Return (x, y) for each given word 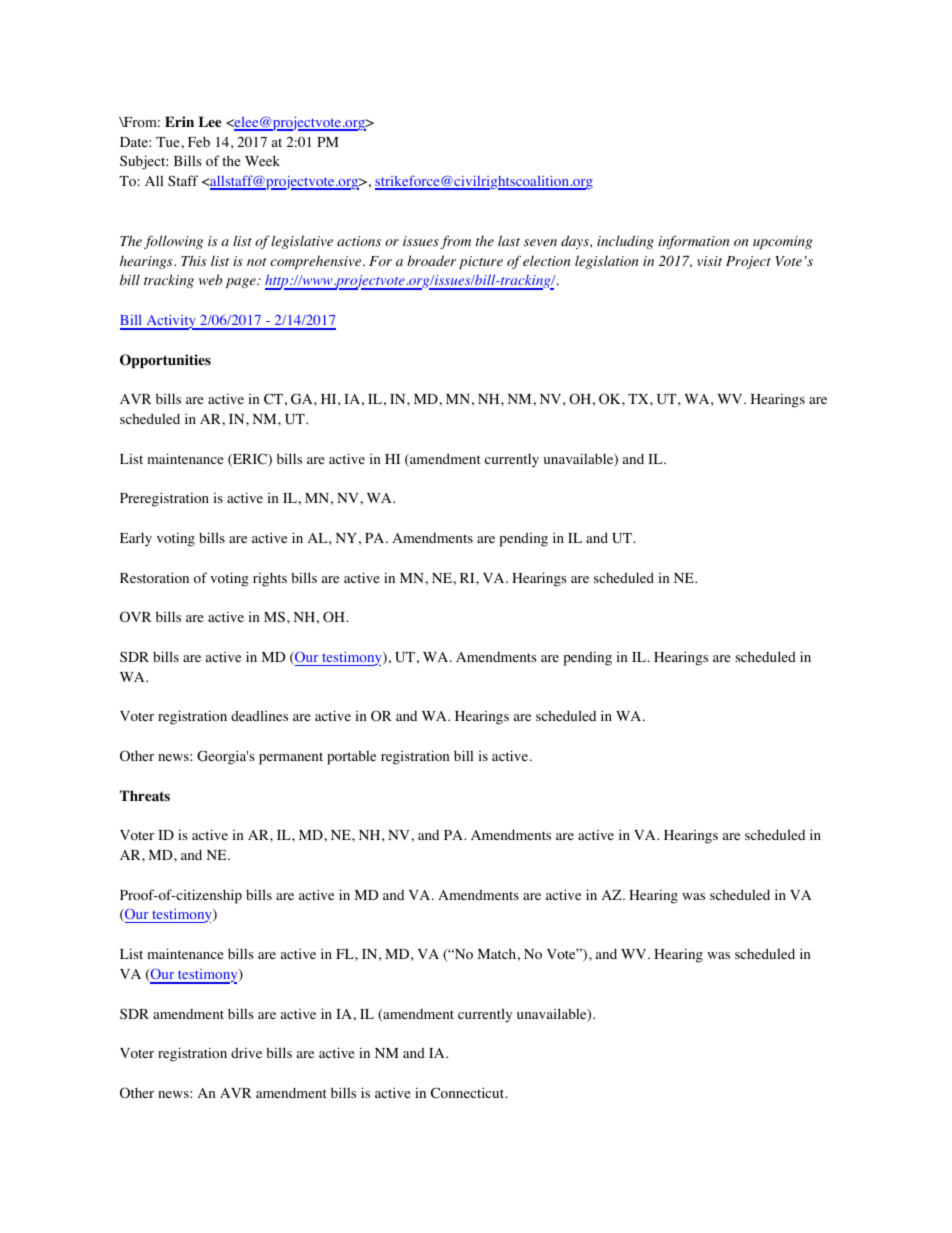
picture (481, 262)
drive (246, 1052)
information (694, 242)
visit (709, 261)
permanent (291, 758)
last (509, 240)
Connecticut (469, 1093)
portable (351, 757)
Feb (199, 141)
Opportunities (165, 361)
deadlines (259, 715)
